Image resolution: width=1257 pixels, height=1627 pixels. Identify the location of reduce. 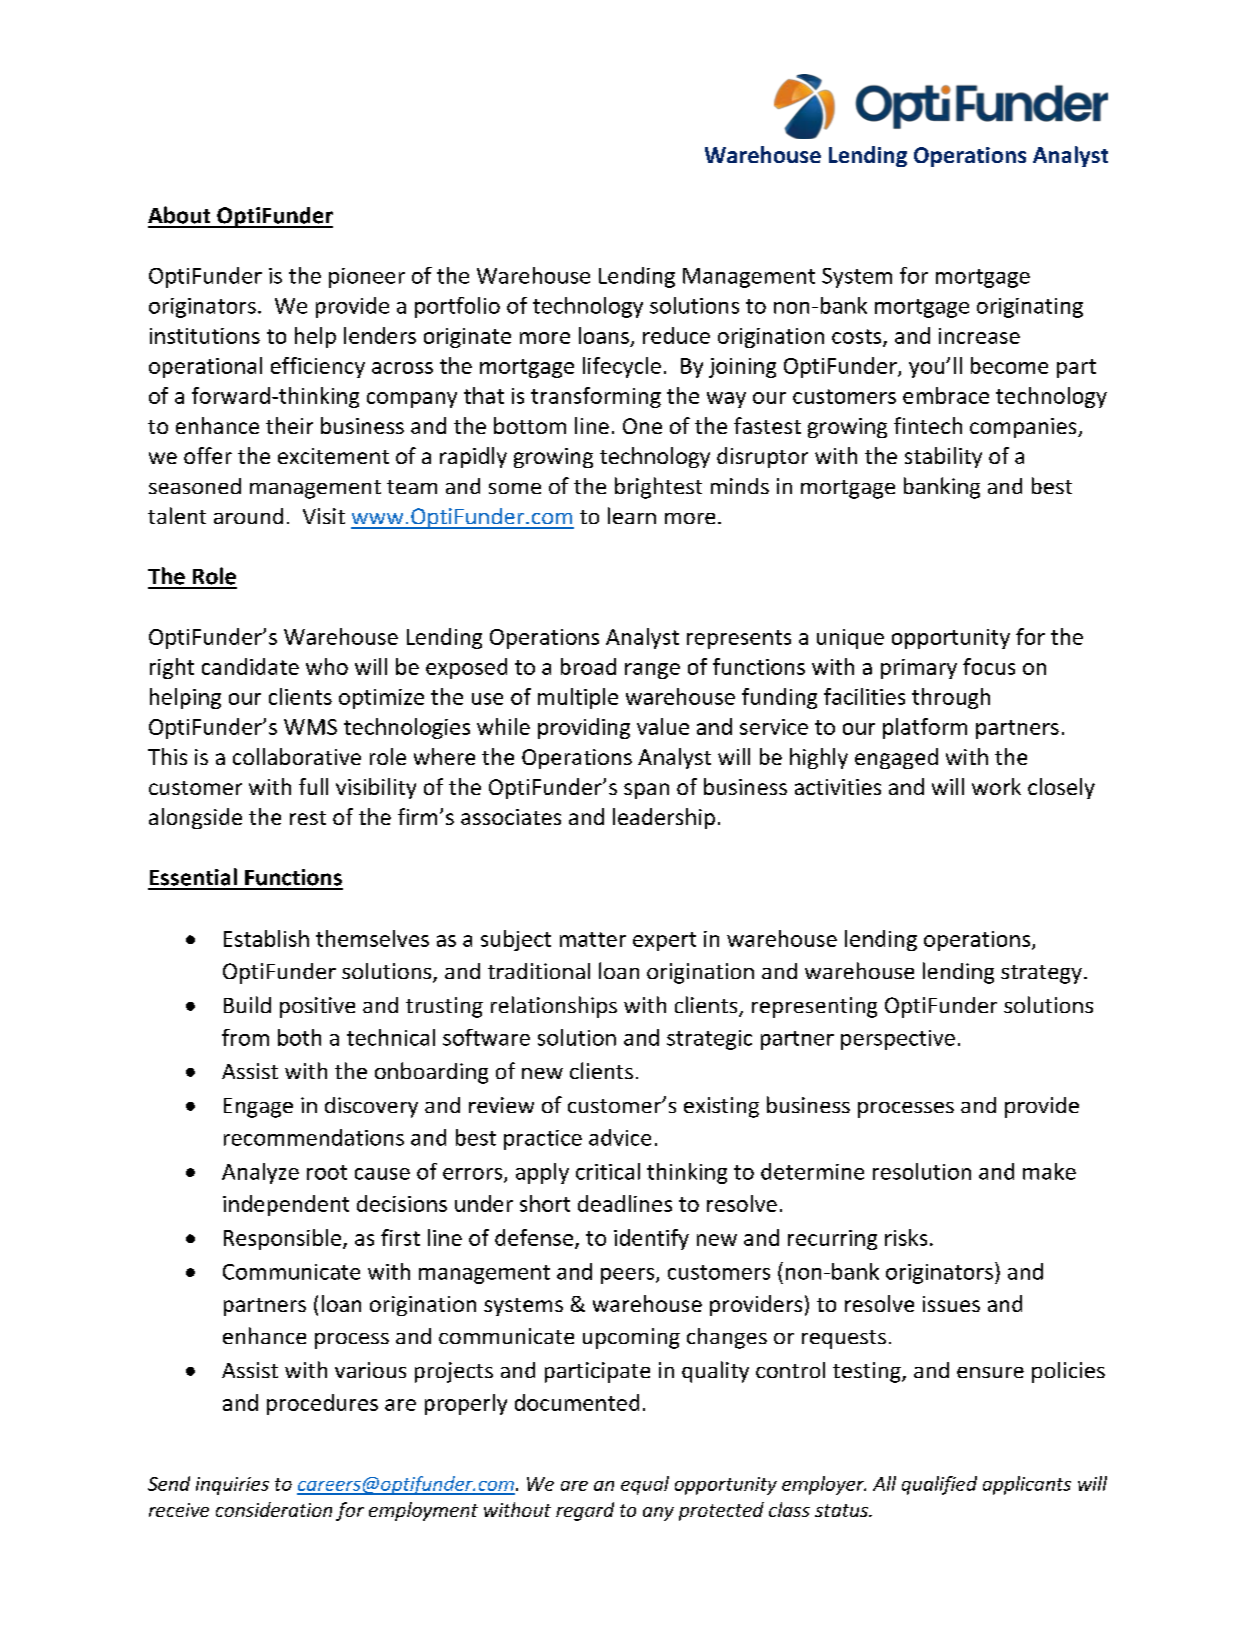
(676, 335).
